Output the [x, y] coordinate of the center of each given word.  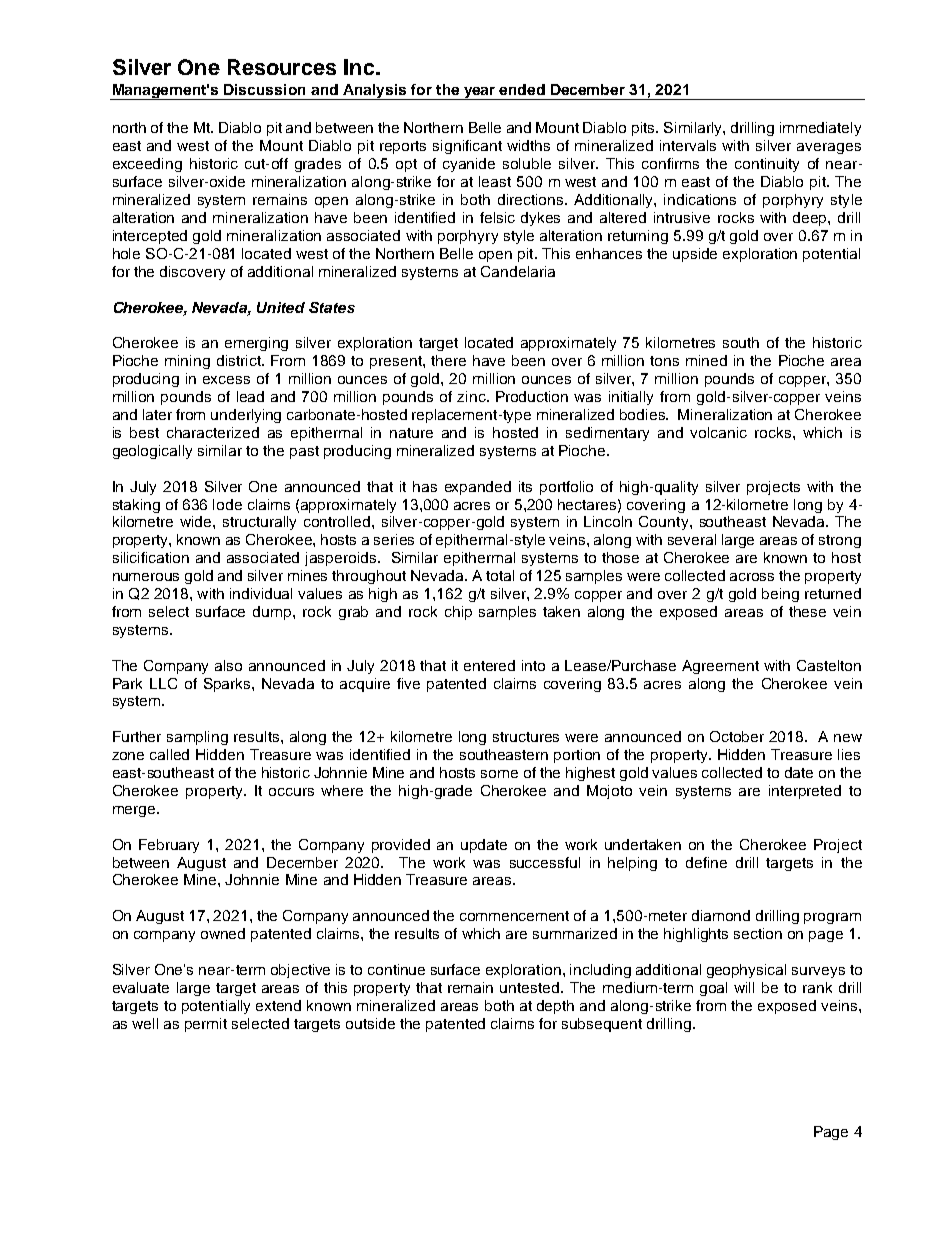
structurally [259, 523]
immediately [820, 129]
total [500, 575]
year [480, 93]
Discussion [264, 89]
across [752, 577]
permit [206, 1025]
